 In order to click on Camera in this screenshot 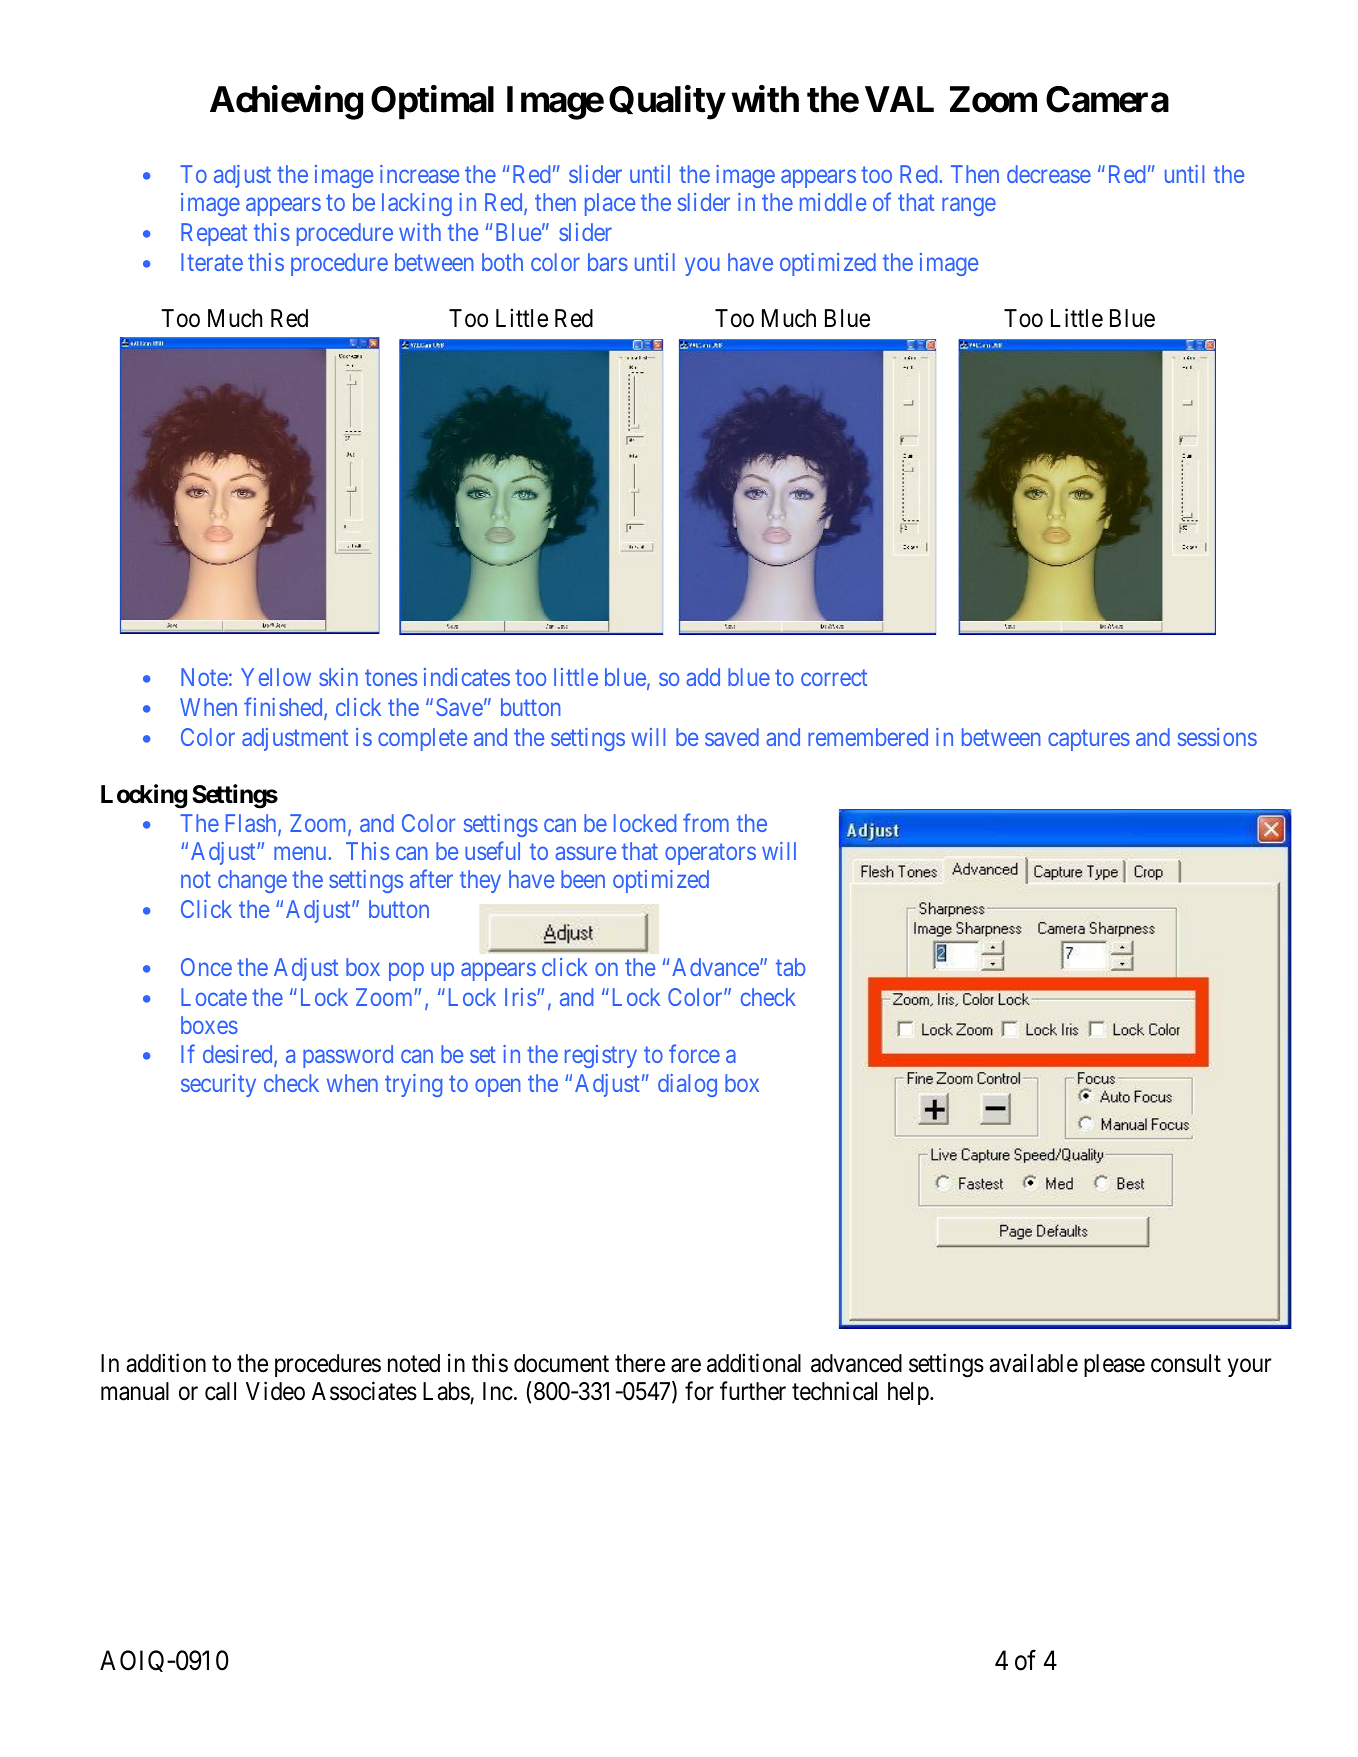, I will do `click(1107, 99)`.
